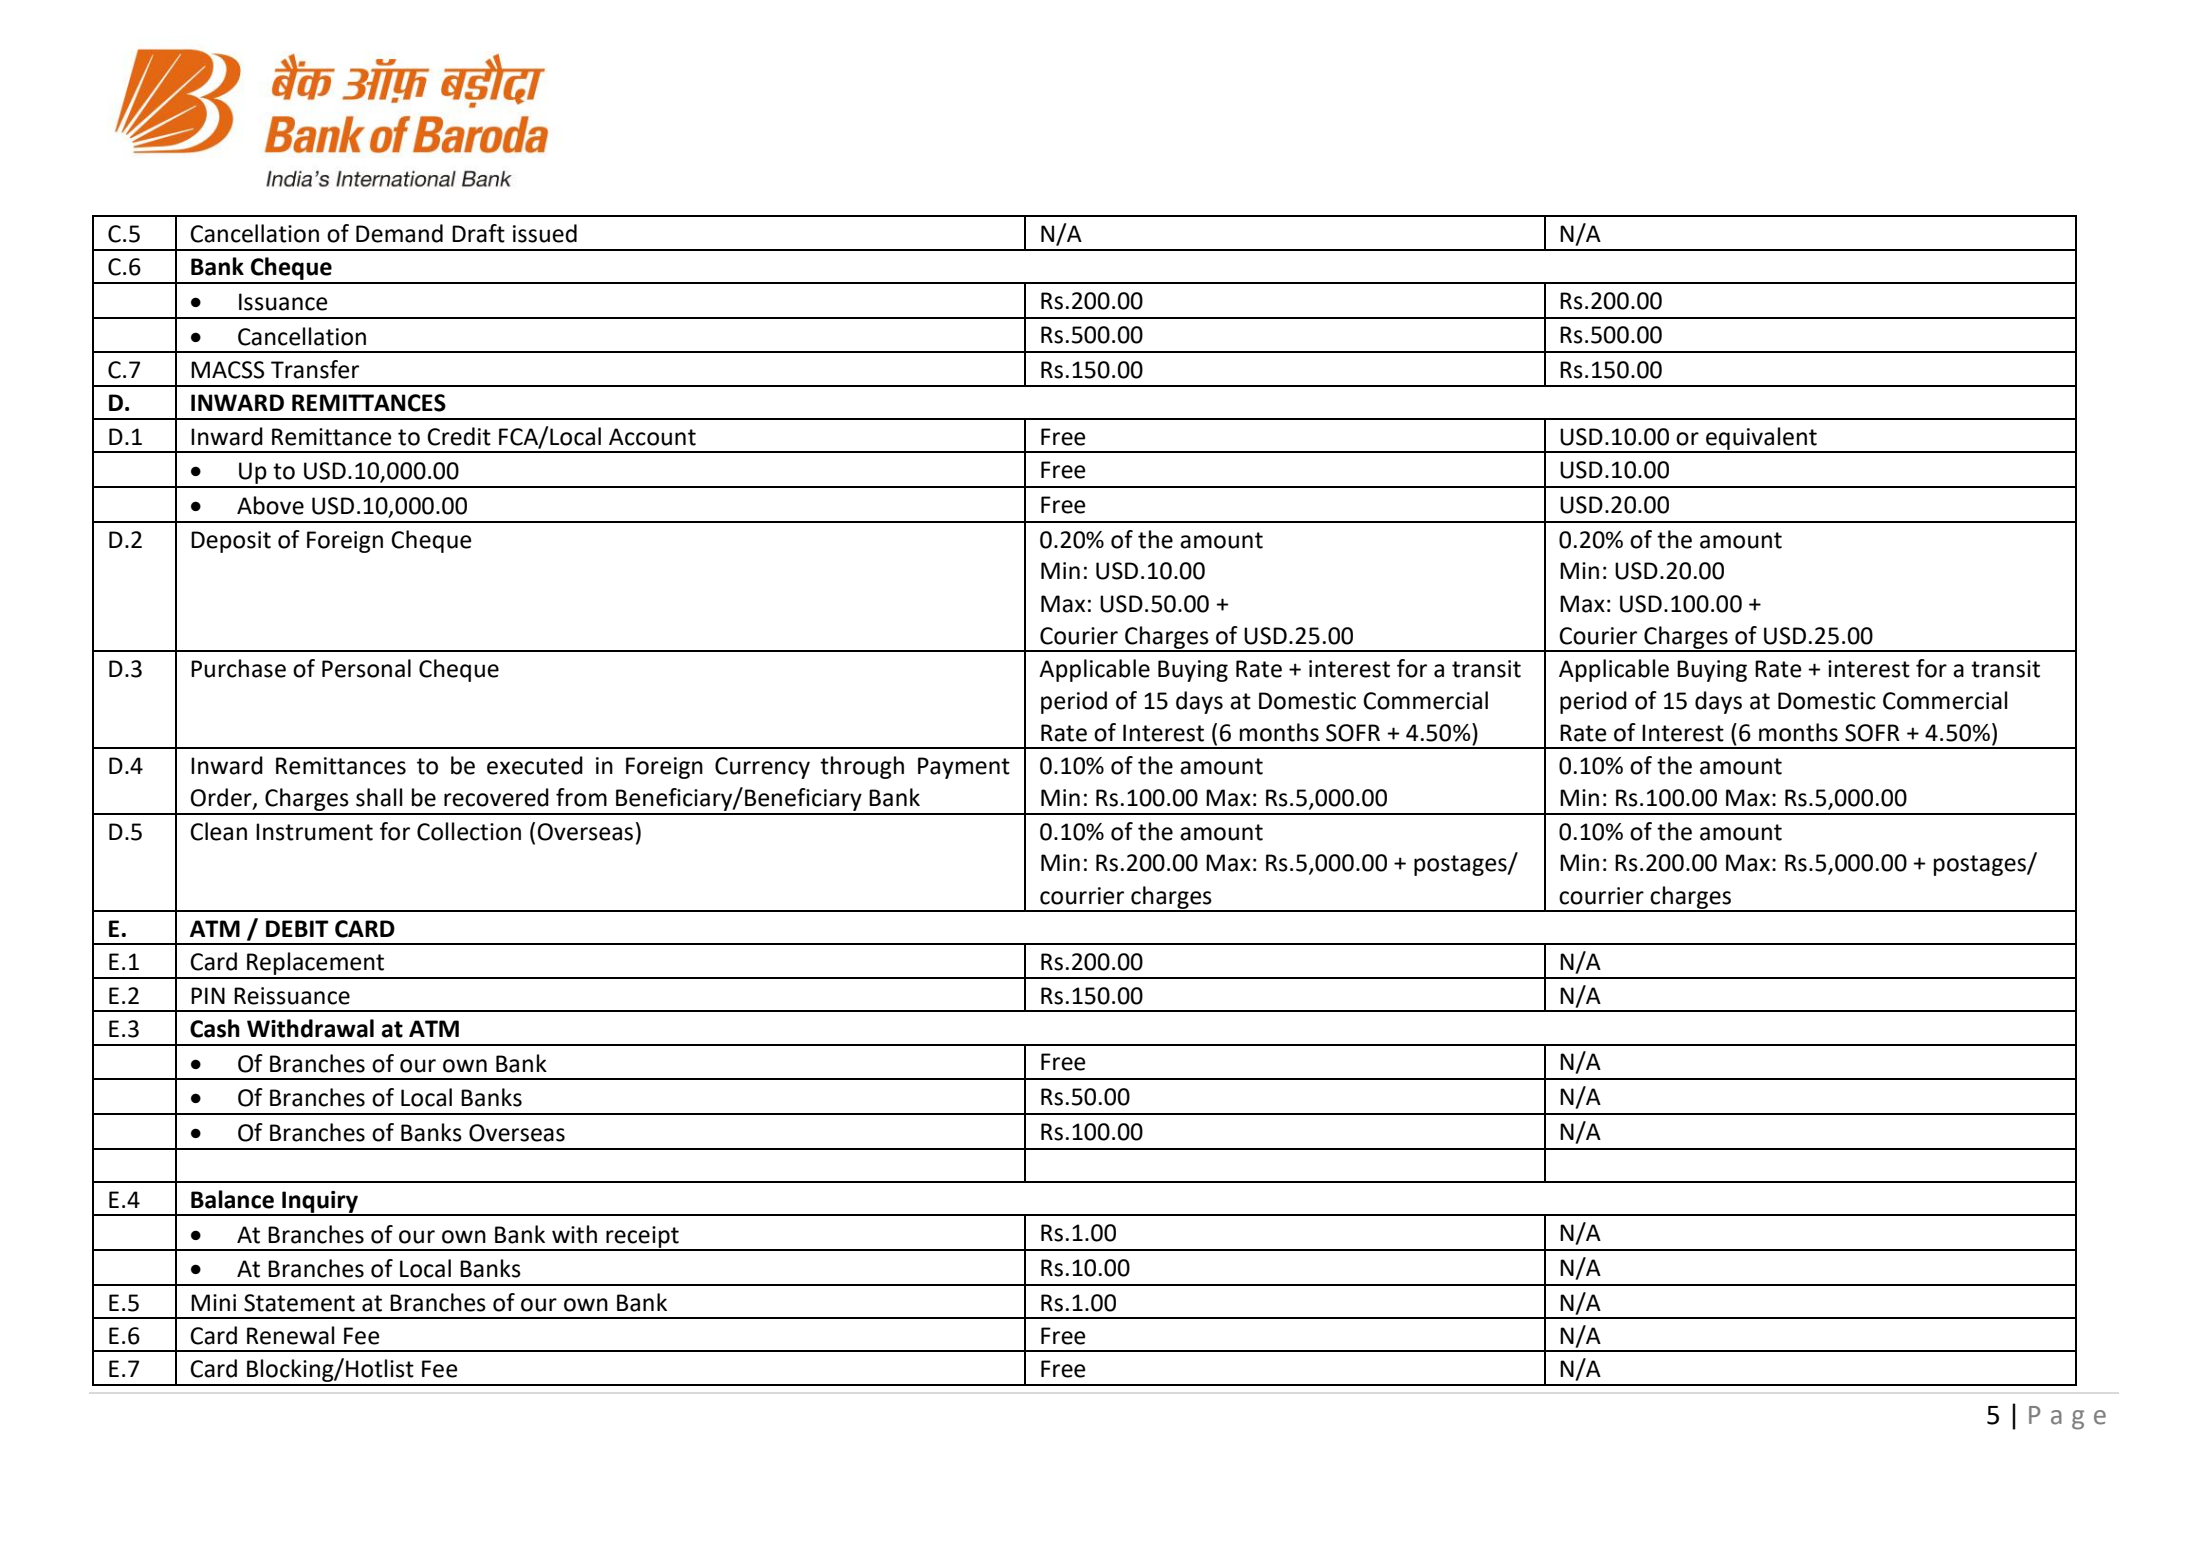 This screenshot has width=2208, height=1561. Describe the element at coordinates (366, 668) in the screenshot. I see `Personal` at that location.
